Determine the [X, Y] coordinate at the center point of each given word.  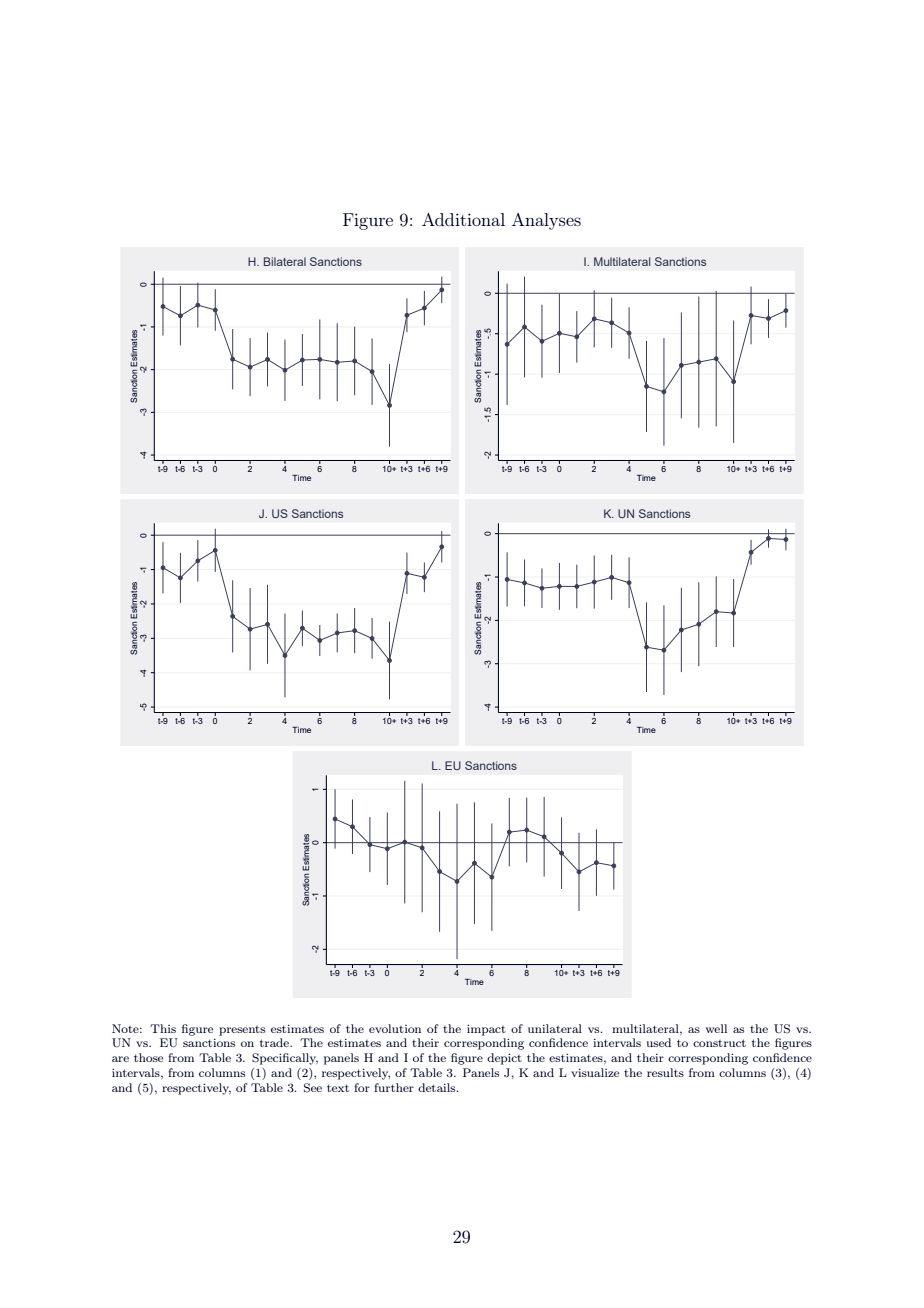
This [163, 1028]
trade [275, 1042]
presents [242, 1031]
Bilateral [285, 261]
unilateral [555, 1028]
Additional [463, 219]
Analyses [546, 221]
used [658, 1042]
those [148, 1057]
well [716, 1028]
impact [486, 1030]
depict [504, 1059]
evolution [395, 1028]
